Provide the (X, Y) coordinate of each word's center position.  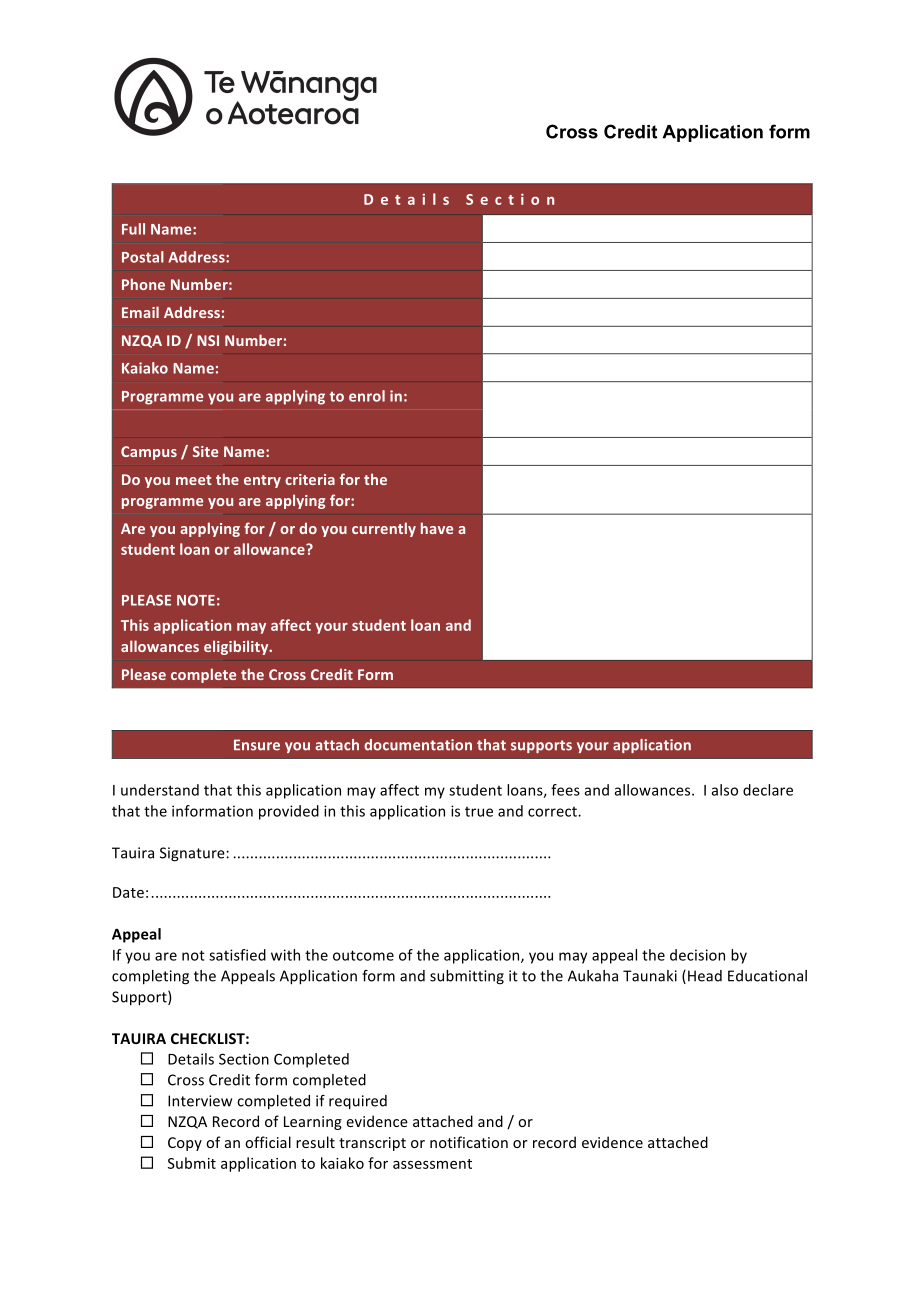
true (479, 812)
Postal (143, 257)
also (724, 790)
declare (768, 790)
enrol (367, 396)
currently (384, 529)
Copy (185, 1144)
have (437, 528)
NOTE (196, 600)
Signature (193, 854)
